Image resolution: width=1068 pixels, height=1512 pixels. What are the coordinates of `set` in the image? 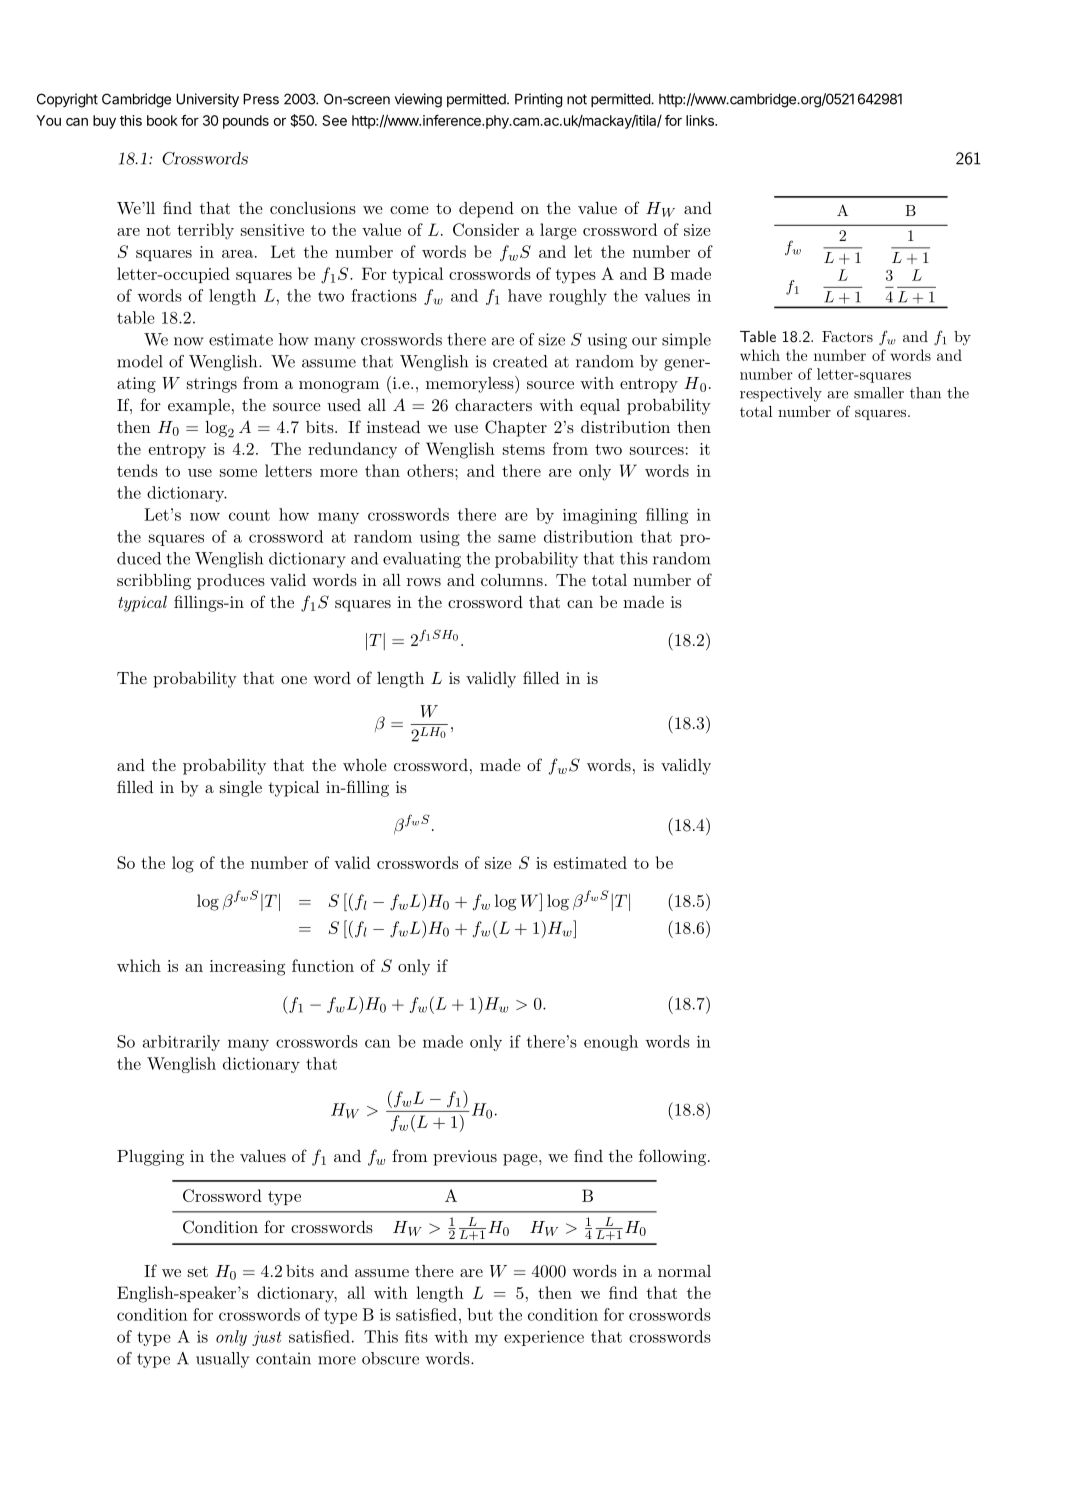 It's located at (198, 1271).
